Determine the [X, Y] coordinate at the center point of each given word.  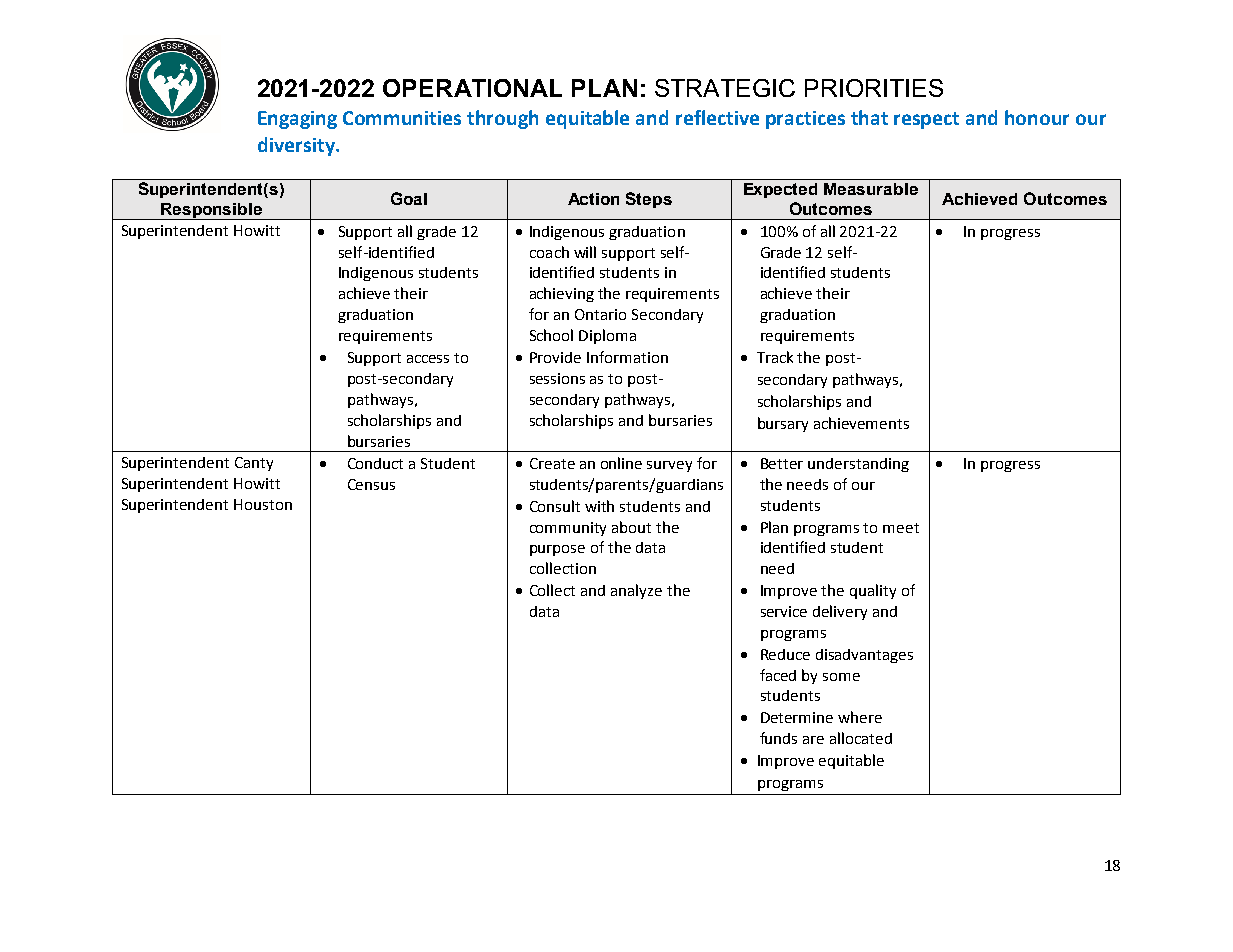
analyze [636, 591]
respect [926, 120]
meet [901, 528]
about [631, 527]
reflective [717, 117]
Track [775, 357]
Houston [263, 504]
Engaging [297, 120]
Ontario [600, 314]
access [428, 359]
